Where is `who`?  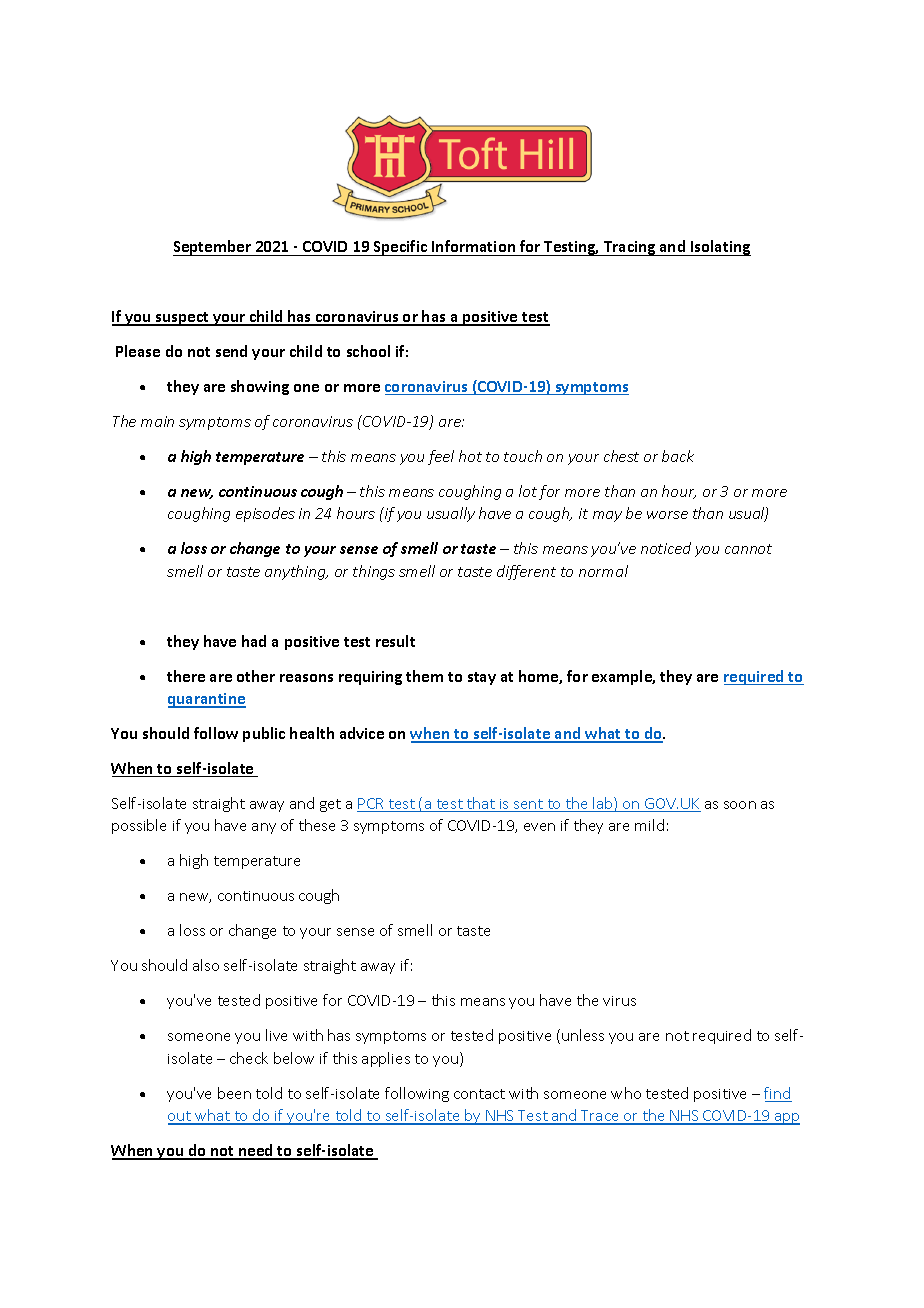 who is located at coordinates (626, 1093).
